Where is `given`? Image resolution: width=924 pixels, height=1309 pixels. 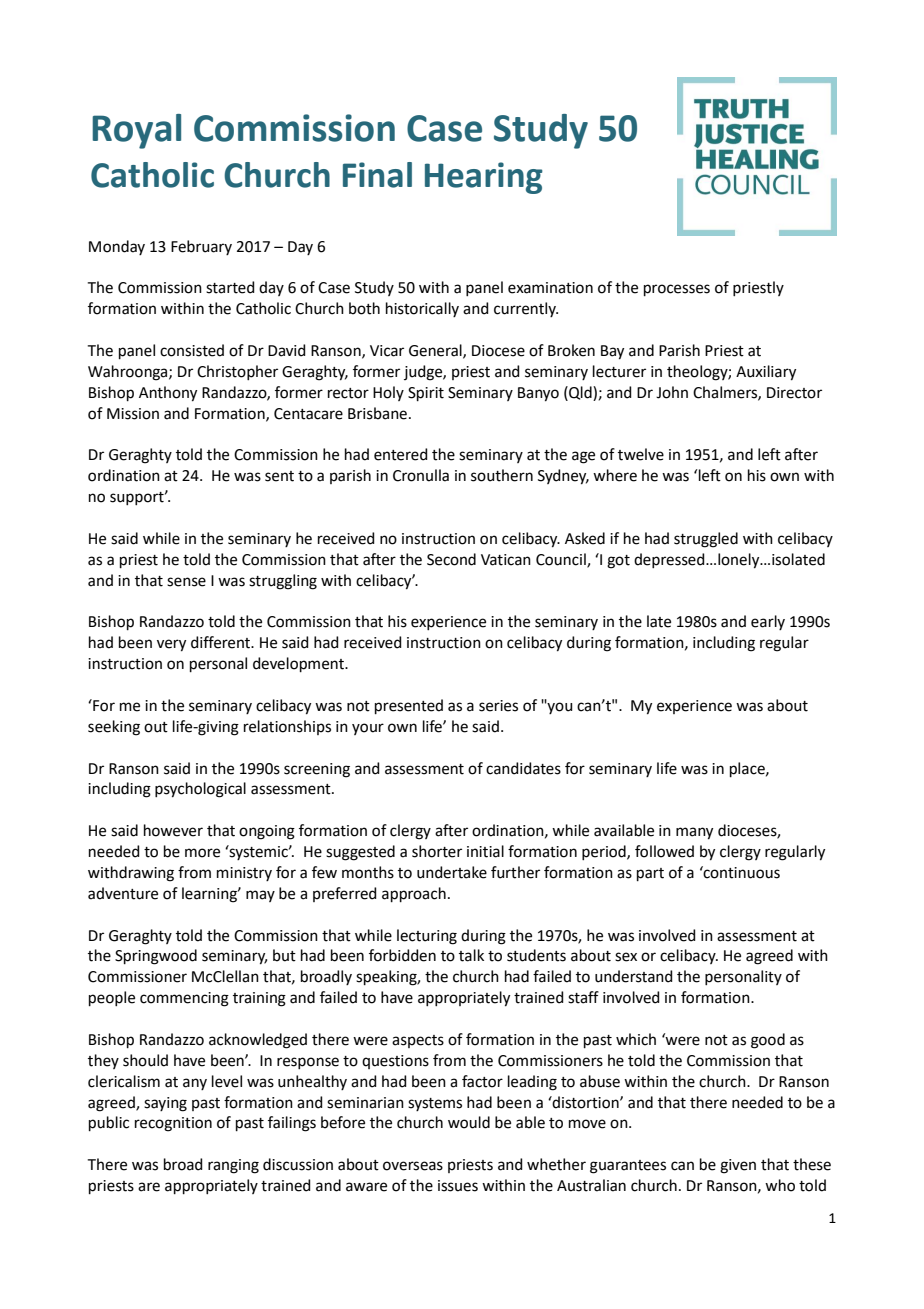 given is located at coordinates (738, 1166).
